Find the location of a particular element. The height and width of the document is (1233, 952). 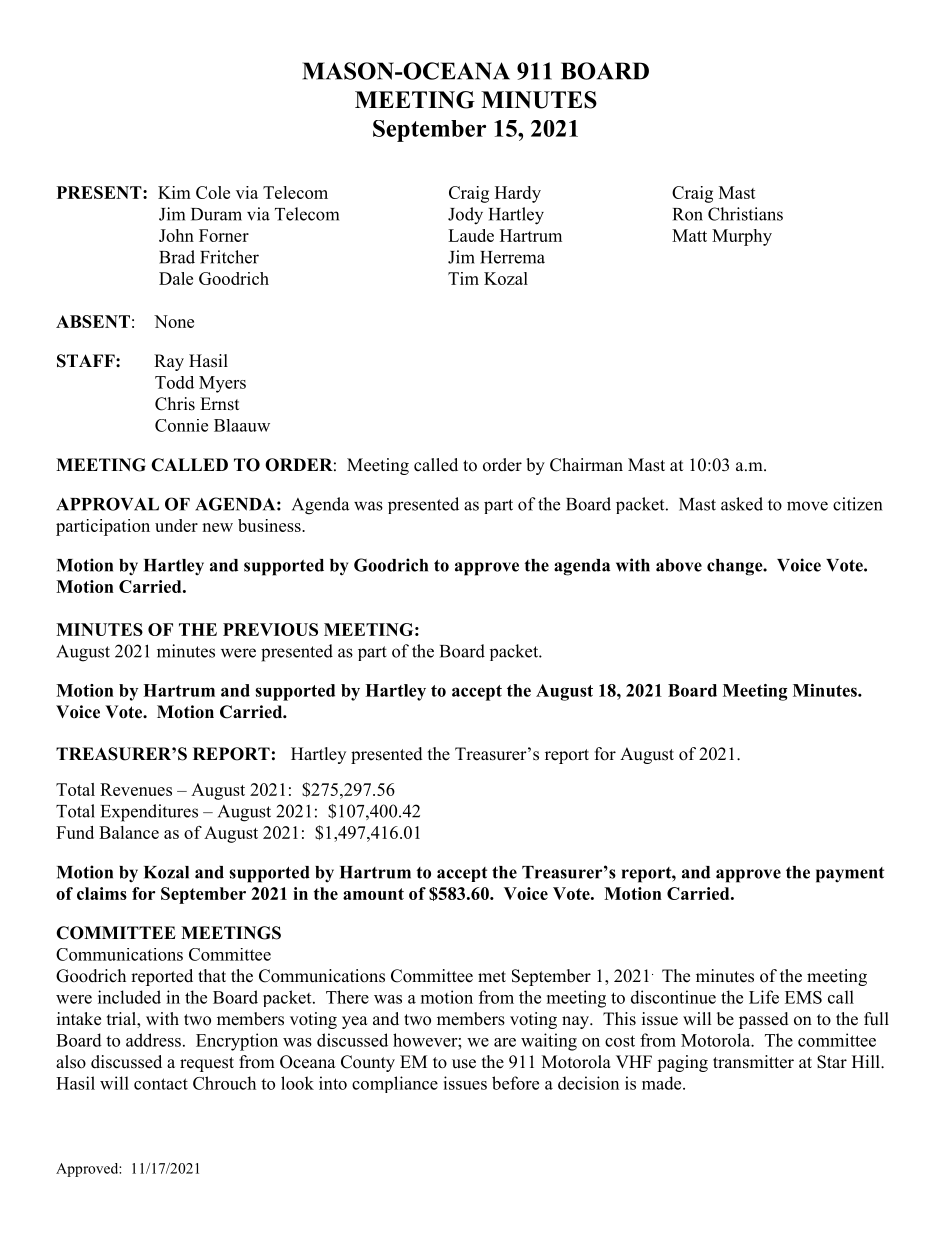

Murphy is located at coordinates (742, 237).
